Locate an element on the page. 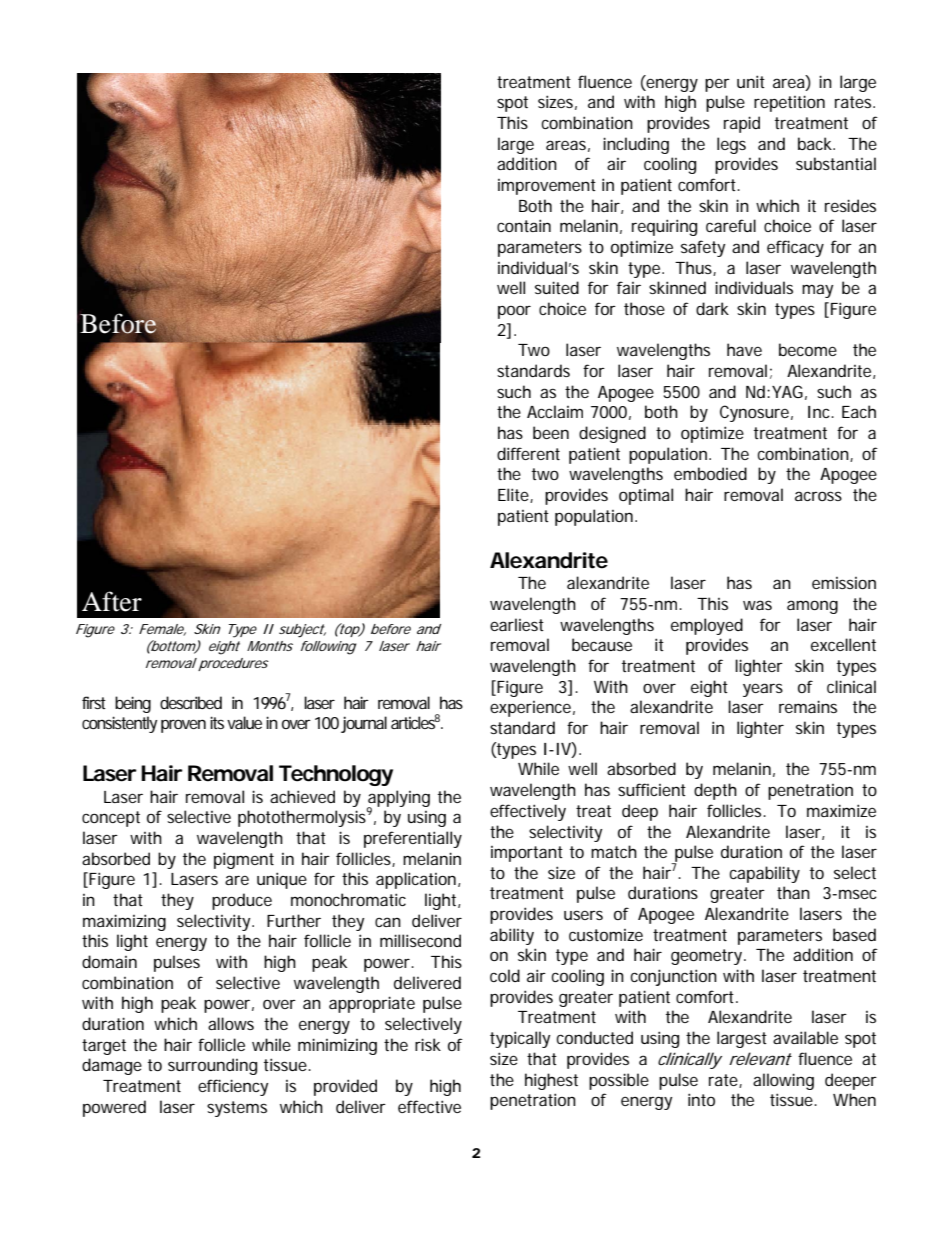 This page has width=952, height=1233. than is located at coordinates (793, 892).
